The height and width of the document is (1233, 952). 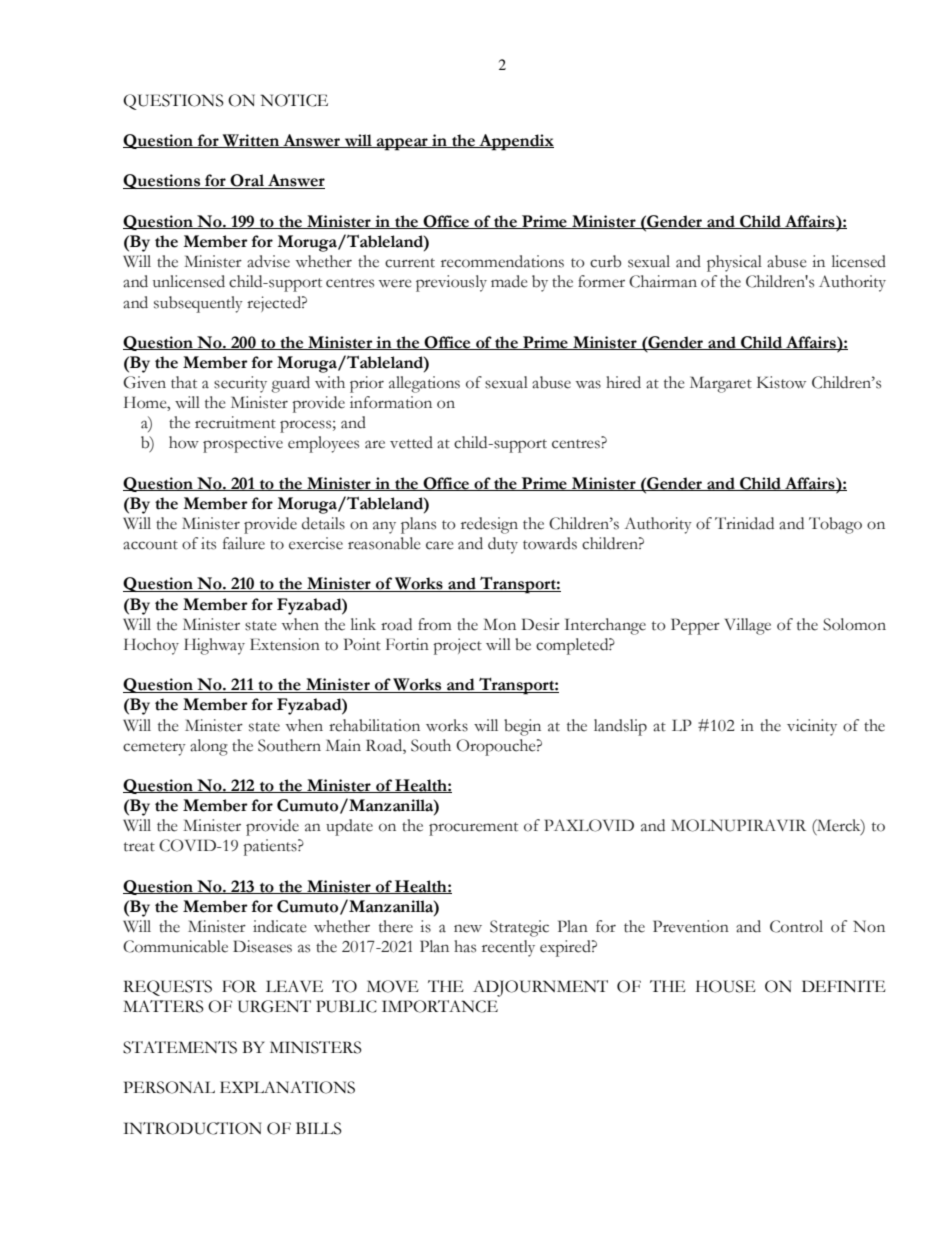 I want to click on IMPORTANCE, so click(x=440, y=1006).
